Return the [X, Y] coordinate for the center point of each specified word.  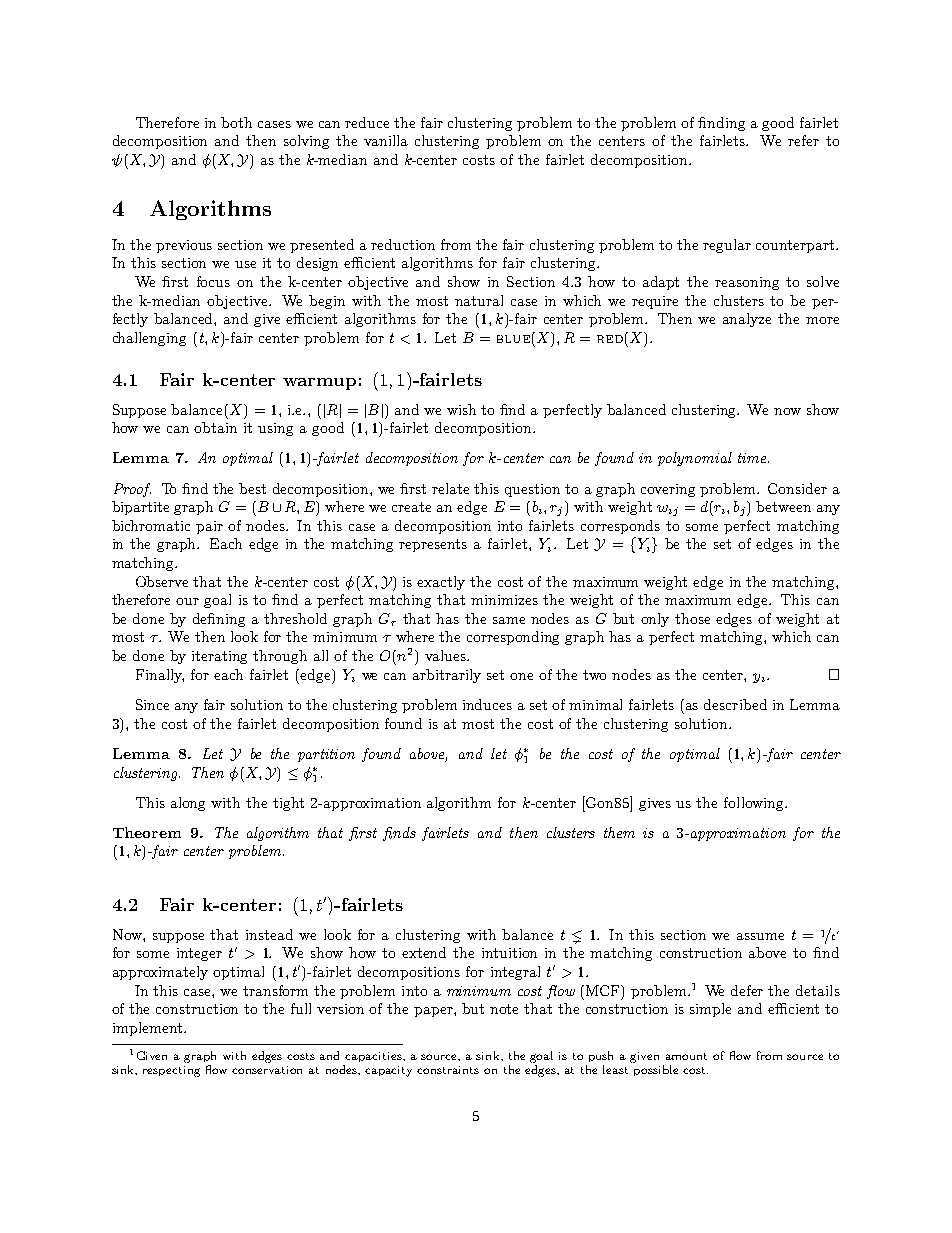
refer [803, 140]
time [752, 458]
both [236, 122]
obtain [215, 427]
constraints [448, 1070]
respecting [171, 1071]
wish [461, 409]
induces [487, 704]
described [735, 704]
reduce [367, 122]
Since [152, 704]
